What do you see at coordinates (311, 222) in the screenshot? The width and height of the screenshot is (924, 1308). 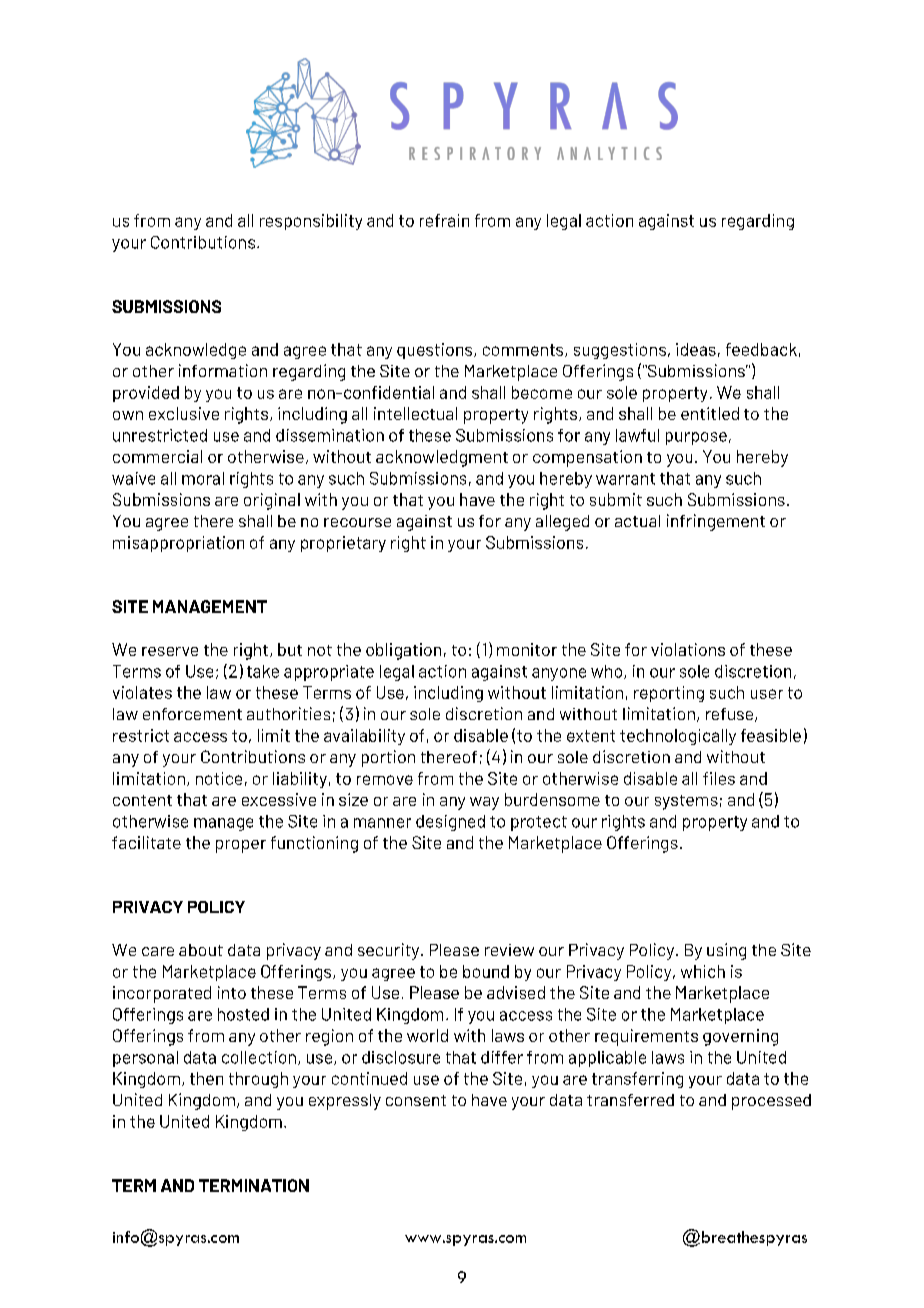 I see `responsibility` at bounding box center [311, 222].
